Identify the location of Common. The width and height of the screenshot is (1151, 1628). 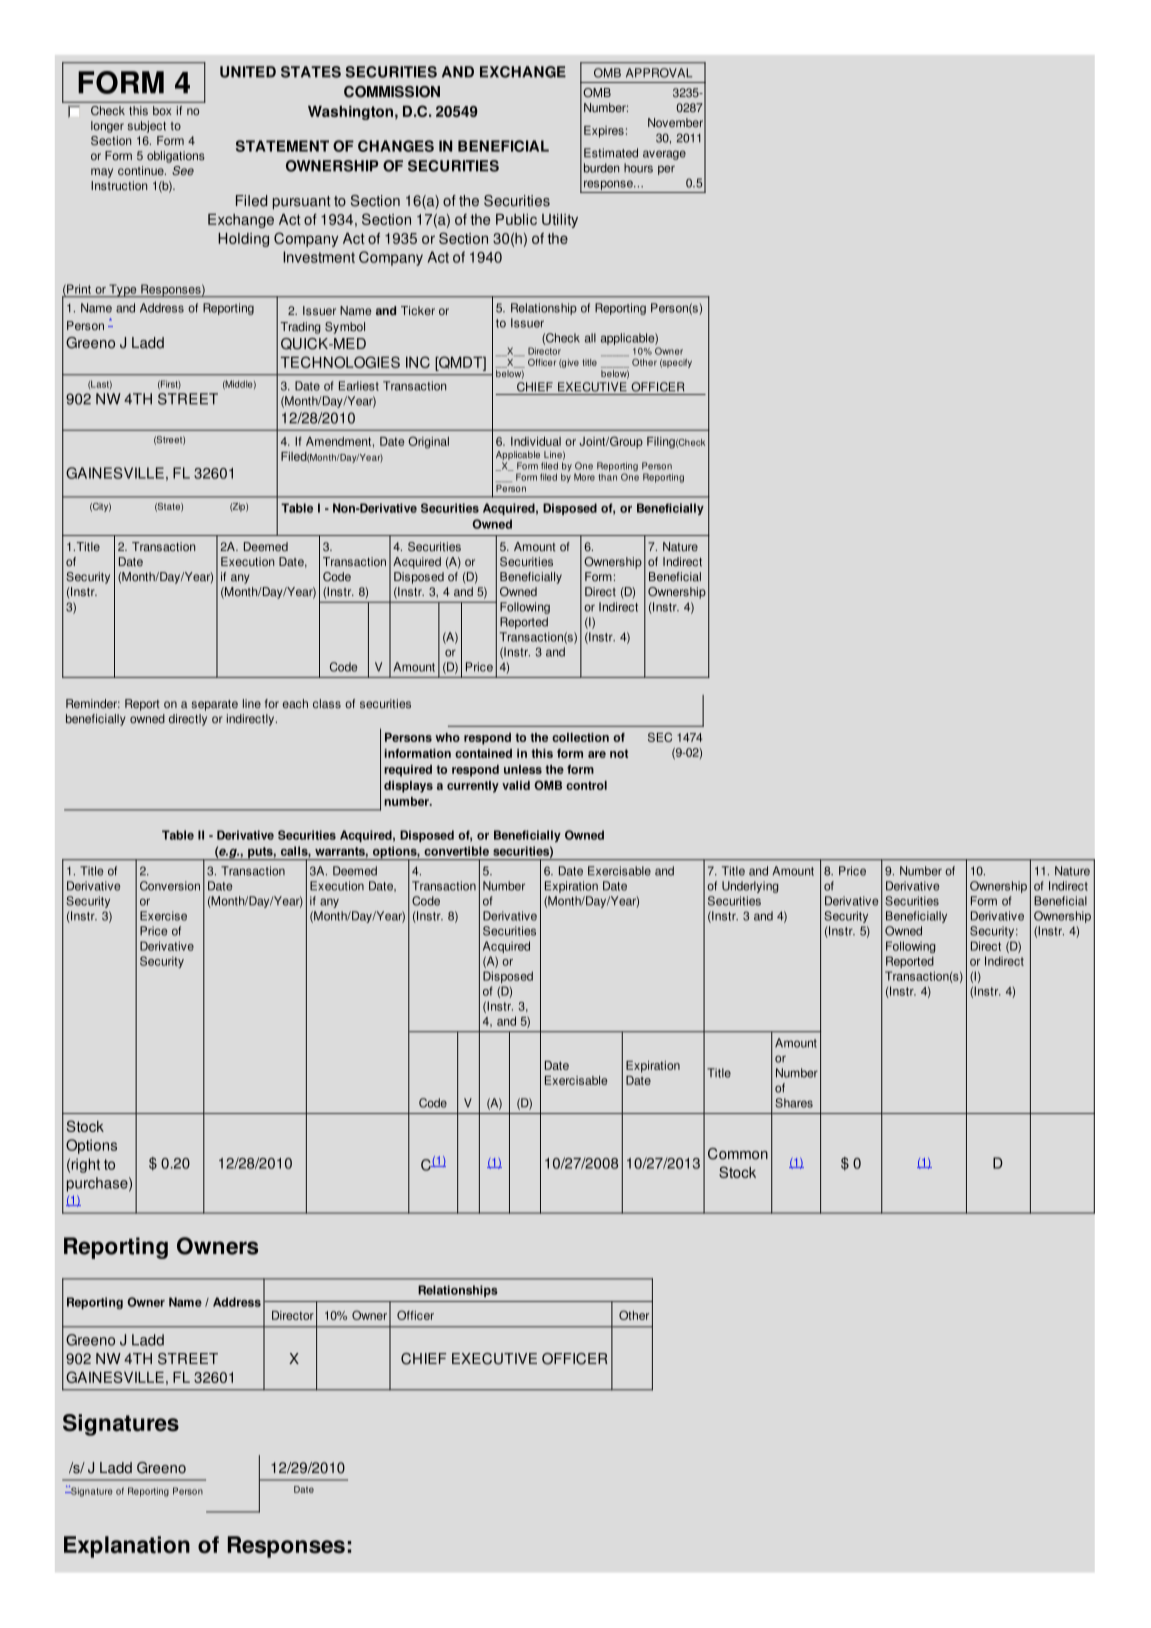
(738, 1154).
